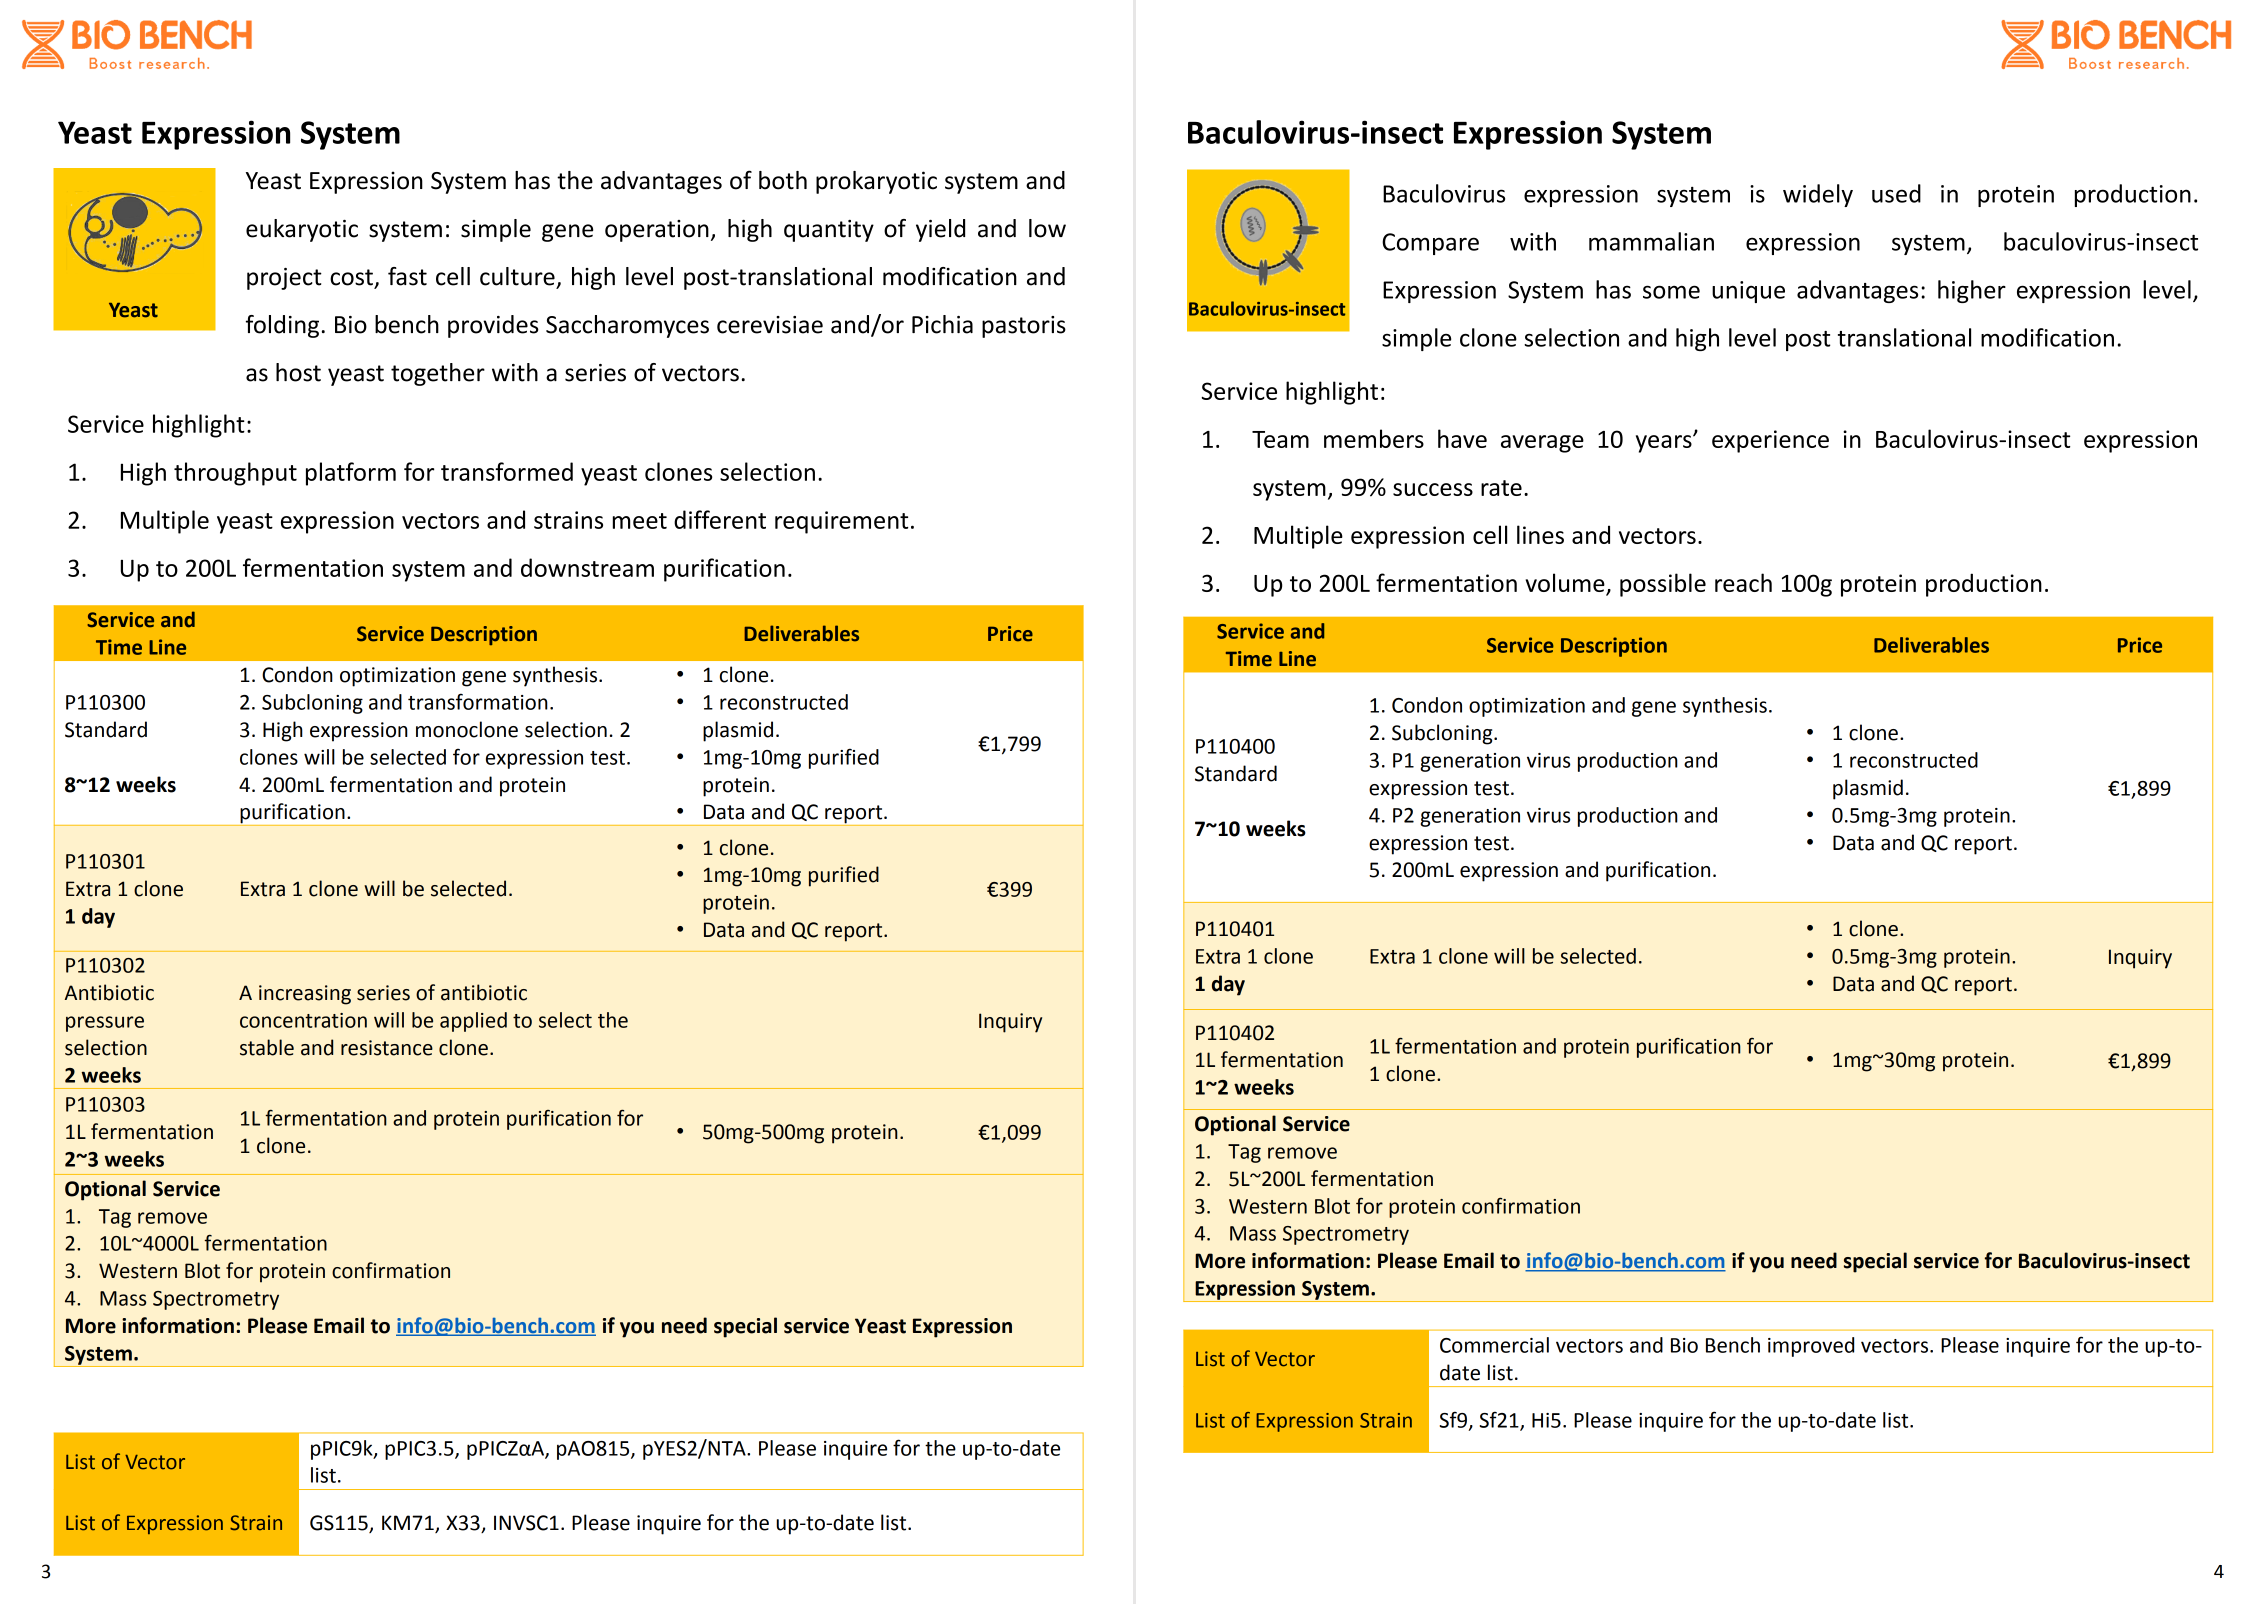  Describe the element at coordinates (841, 522) in the screenshot. I see `requirement` at that location.
